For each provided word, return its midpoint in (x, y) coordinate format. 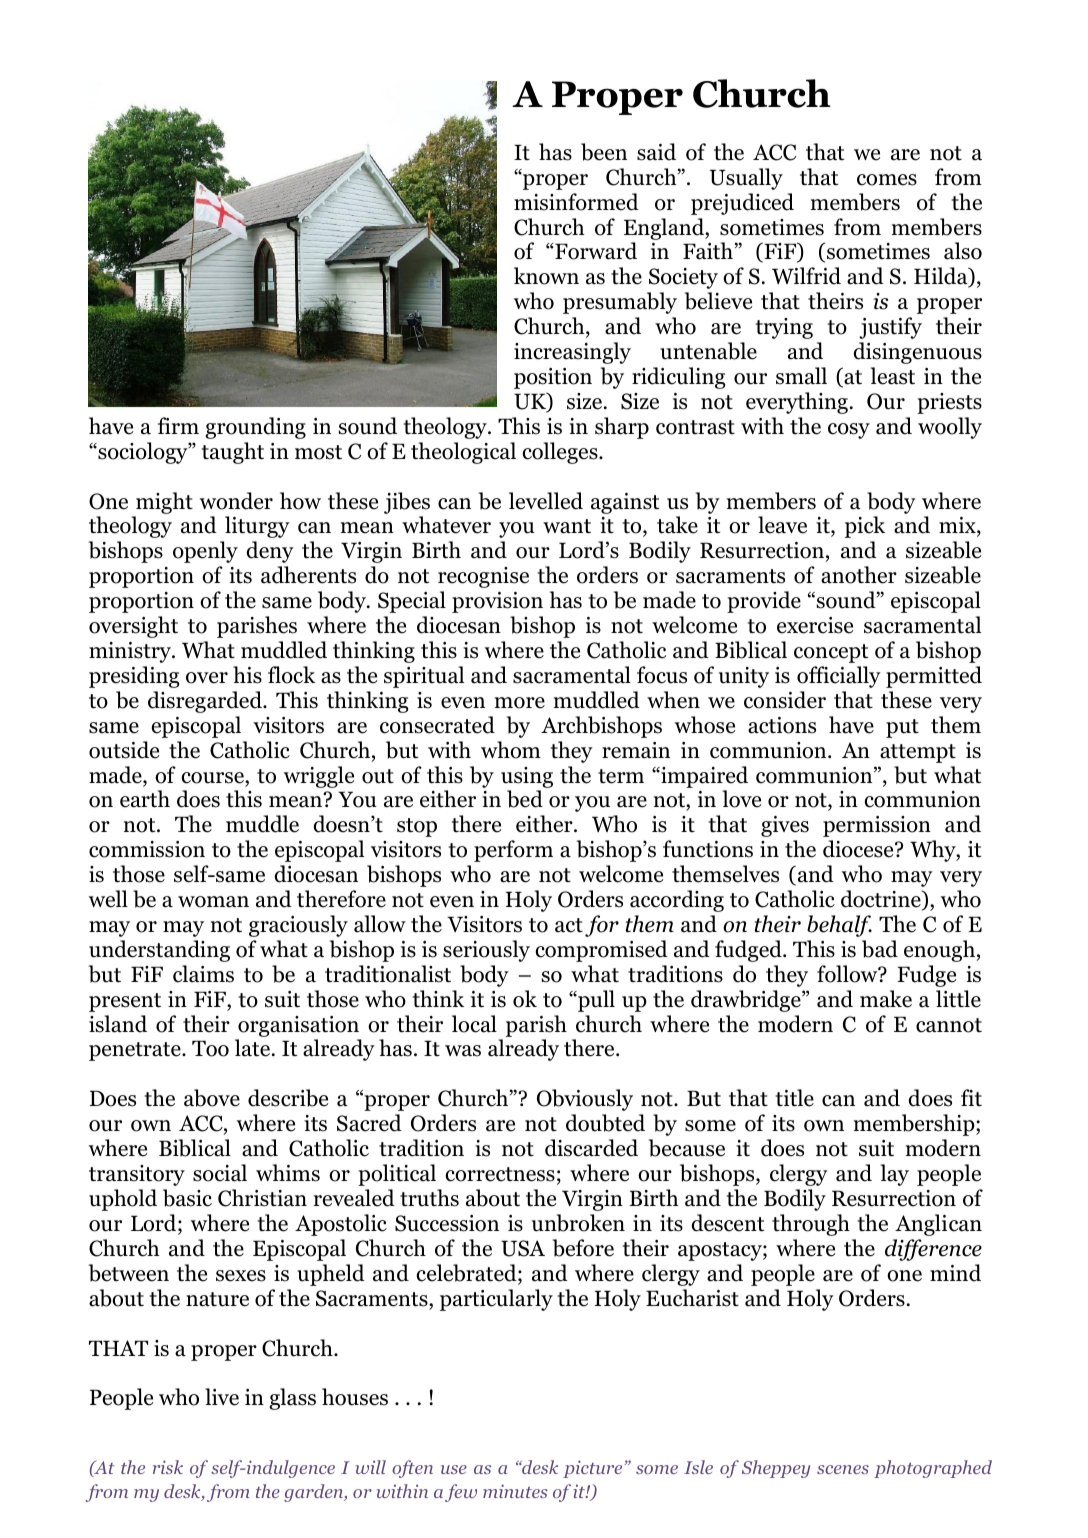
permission (877, 826)
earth (145, 799)
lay (894, 1175)
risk (168, 1467)
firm (178, 425)
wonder (236, 501)
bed (525, 799)
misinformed (576, 202)
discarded (591, 1148)
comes (887, 180)
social (220, 1173)
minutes (515, 1491)
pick (865, 527)
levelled (546, 501)
